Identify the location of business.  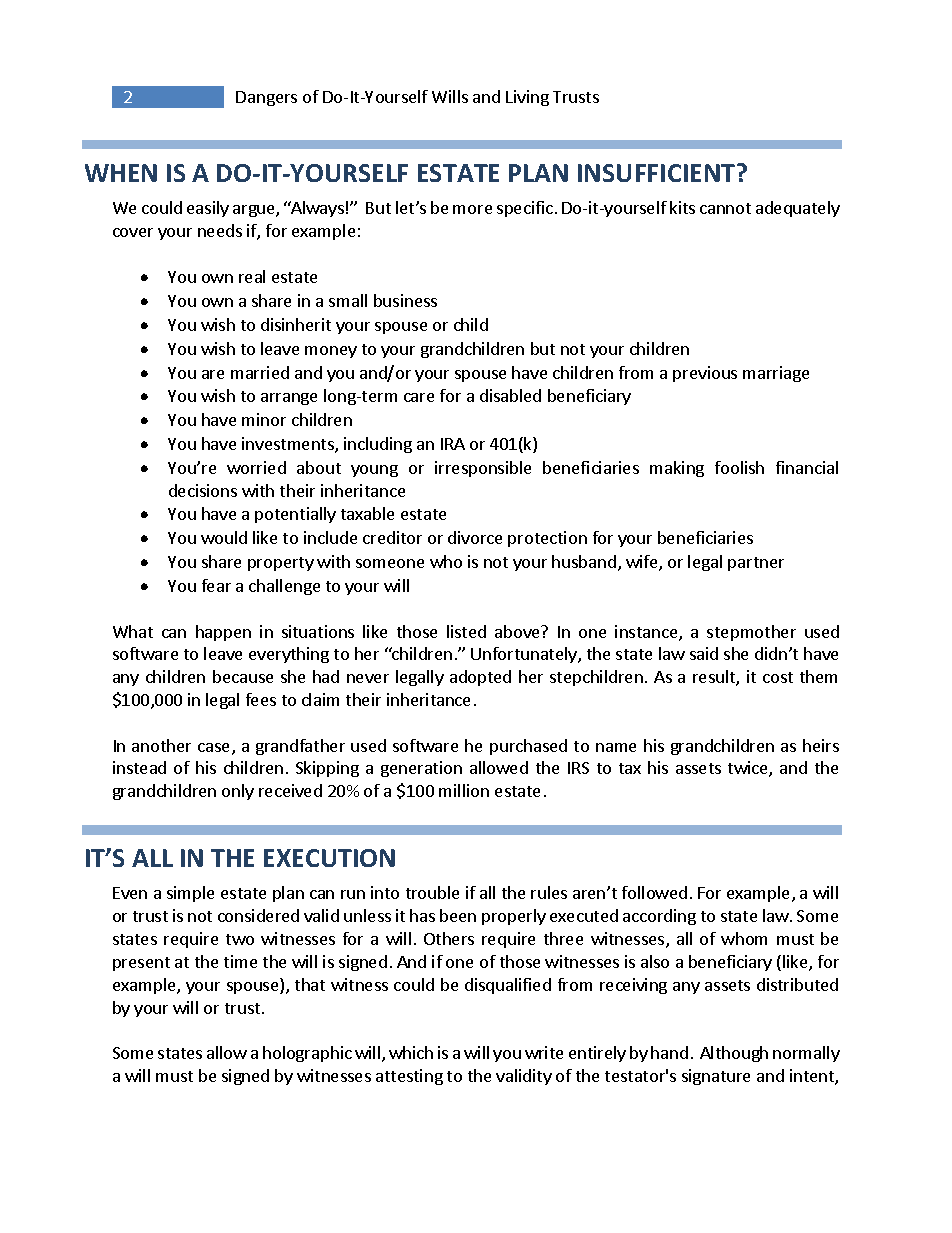
(405, 300).
